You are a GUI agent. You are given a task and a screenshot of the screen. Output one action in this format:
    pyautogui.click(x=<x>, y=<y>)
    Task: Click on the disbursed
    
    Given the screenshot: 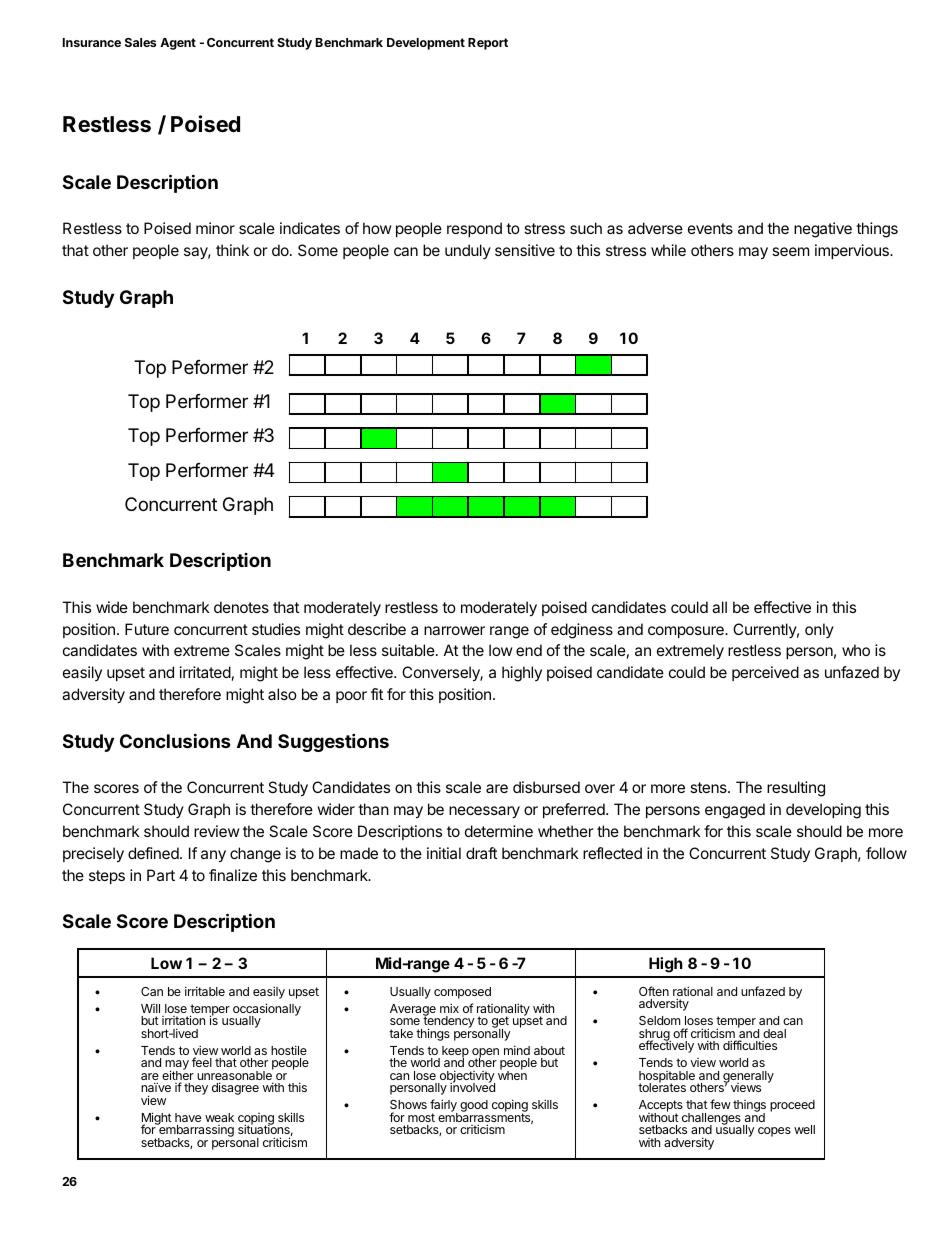 What is the action you would take?
    pyautogui.click(x=546, y=787)
